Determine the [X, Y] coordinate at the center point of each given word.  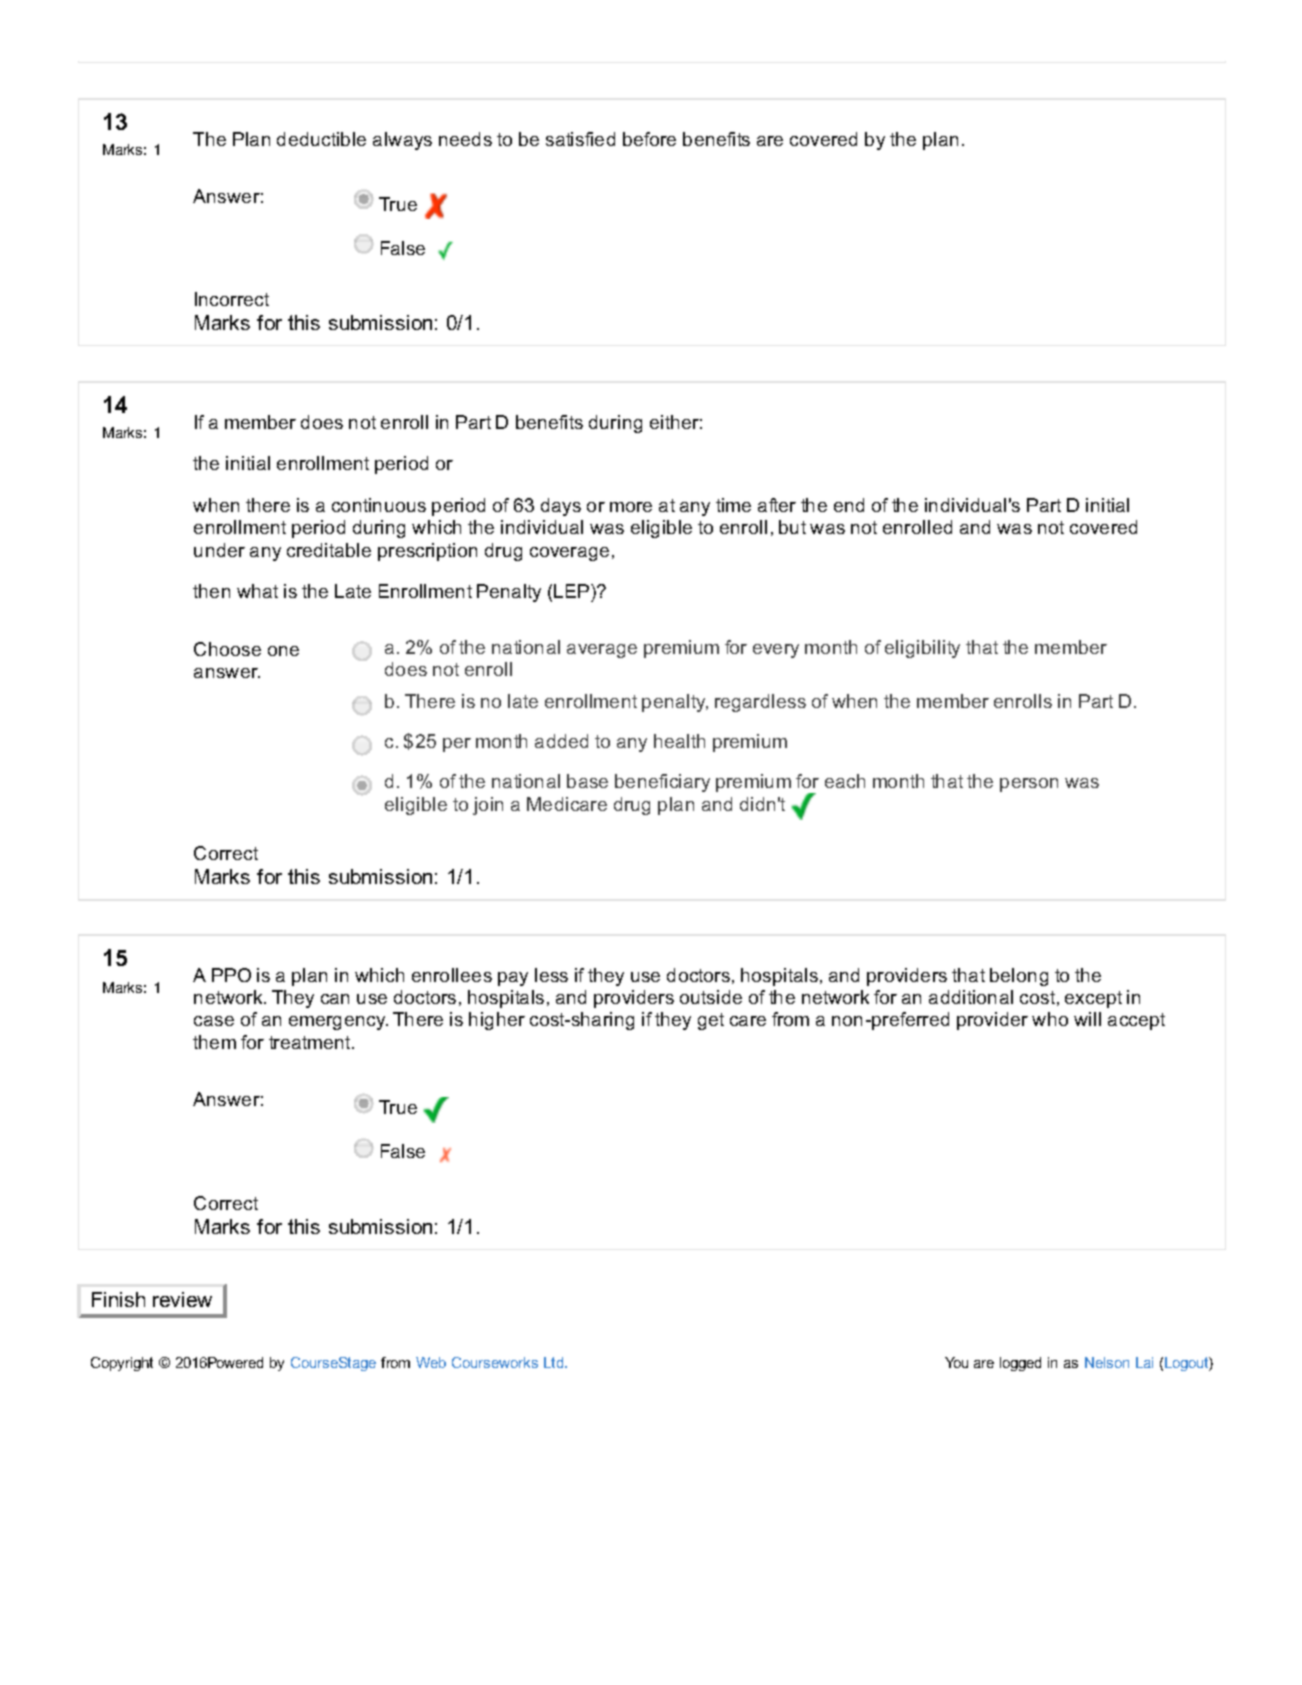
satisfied [580, 139]
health [679, 741]
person [1029, 785]
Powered [235, 1362]
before [649, 139]
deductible [321, 139]
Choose [227, 649]
